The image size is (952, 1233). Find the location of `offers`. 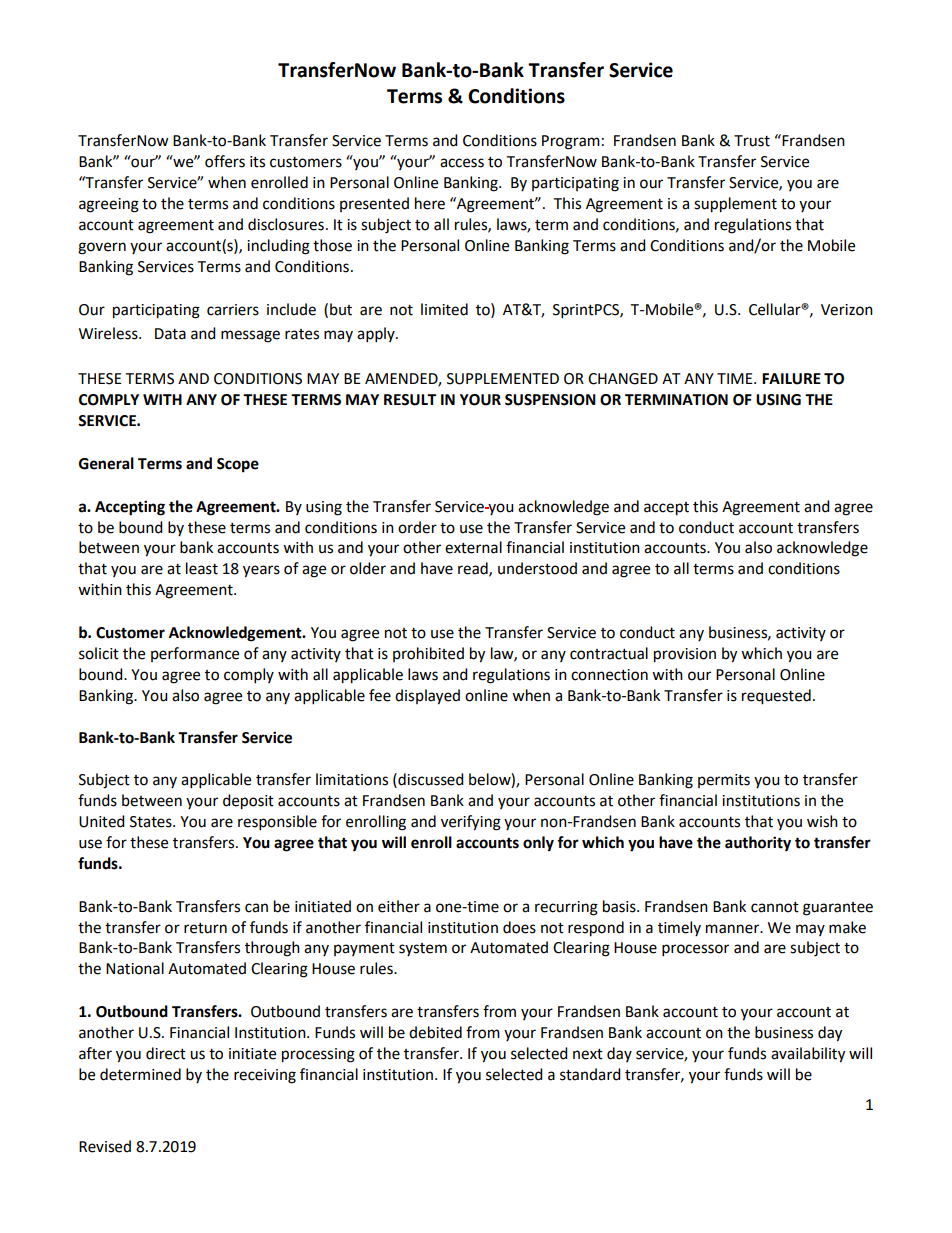

offers is located at coordinates (225, 161).
